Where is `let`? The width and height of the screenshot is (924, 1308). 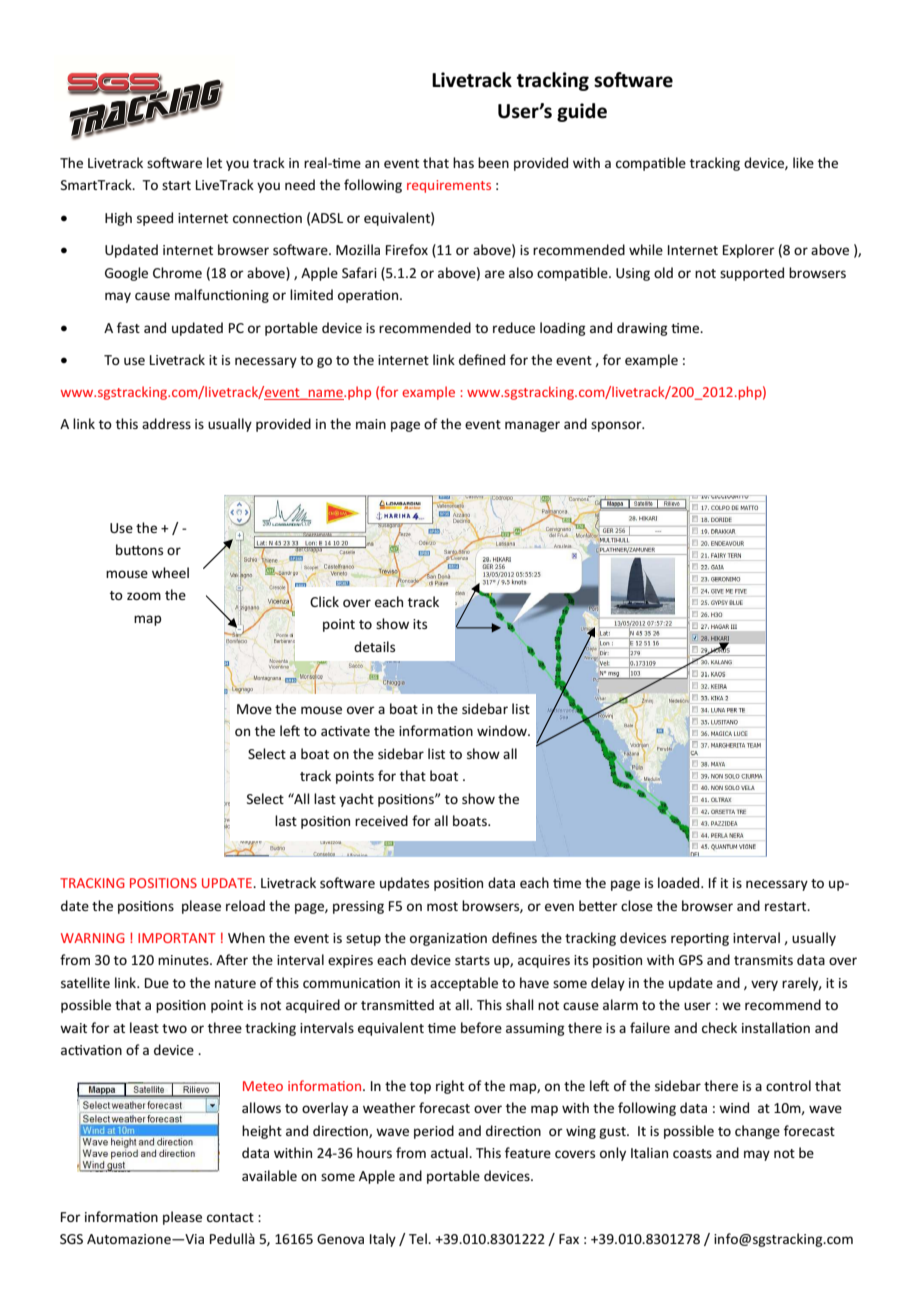 let is located at coordinates (214, 162).
